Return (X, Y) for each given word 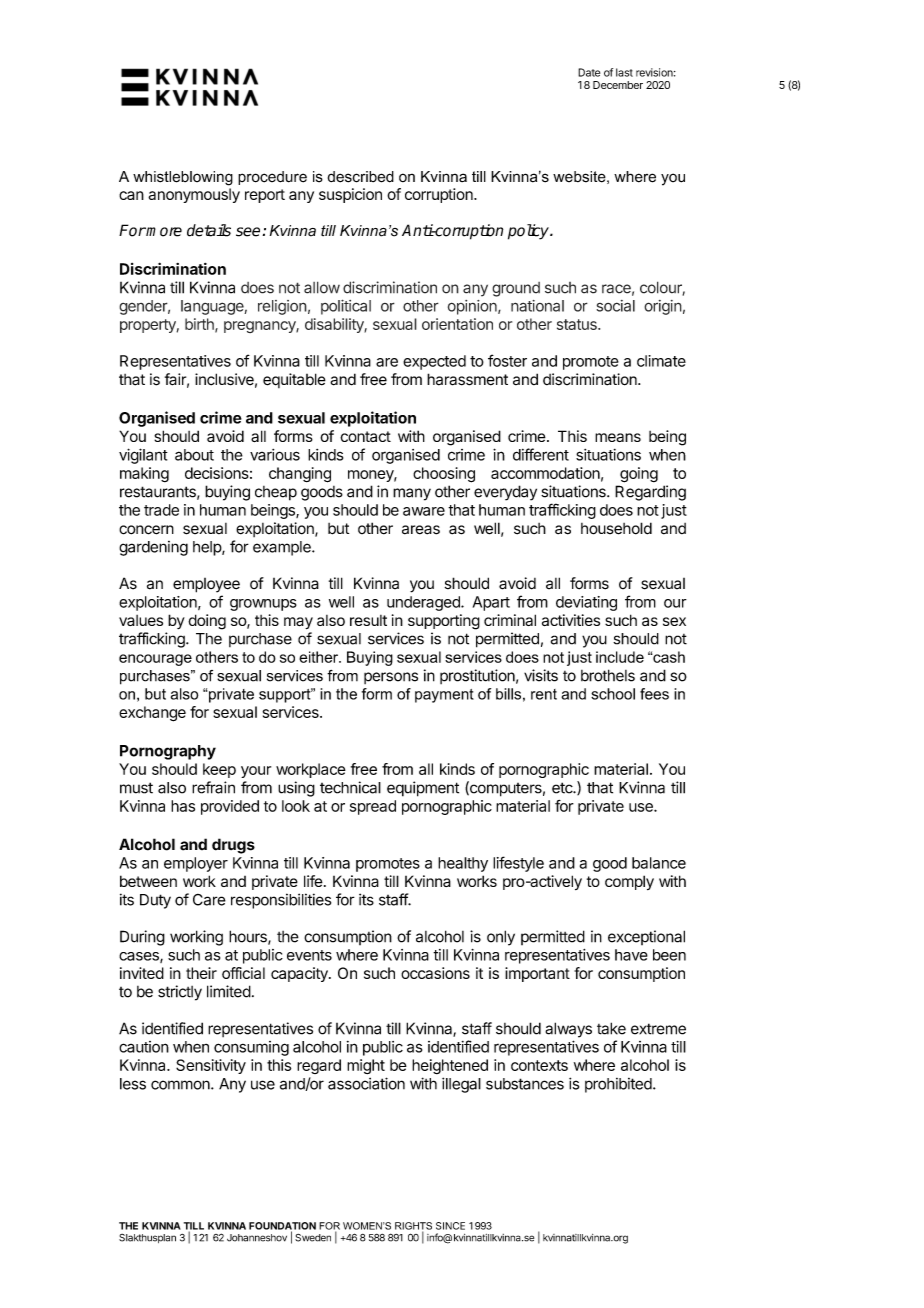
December (618, 85)
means (618, 437)
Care (209, 900)
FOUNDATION (282, 1227)
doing (207, 622)
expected (434, 362)
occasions (435, 973)
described (361, 177)
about (194, 455)
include (620, 657)
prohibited (619, 1085)
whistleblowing (183, 178)
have (631, 955)
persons (391, 678)
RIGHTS (413, 1227)
